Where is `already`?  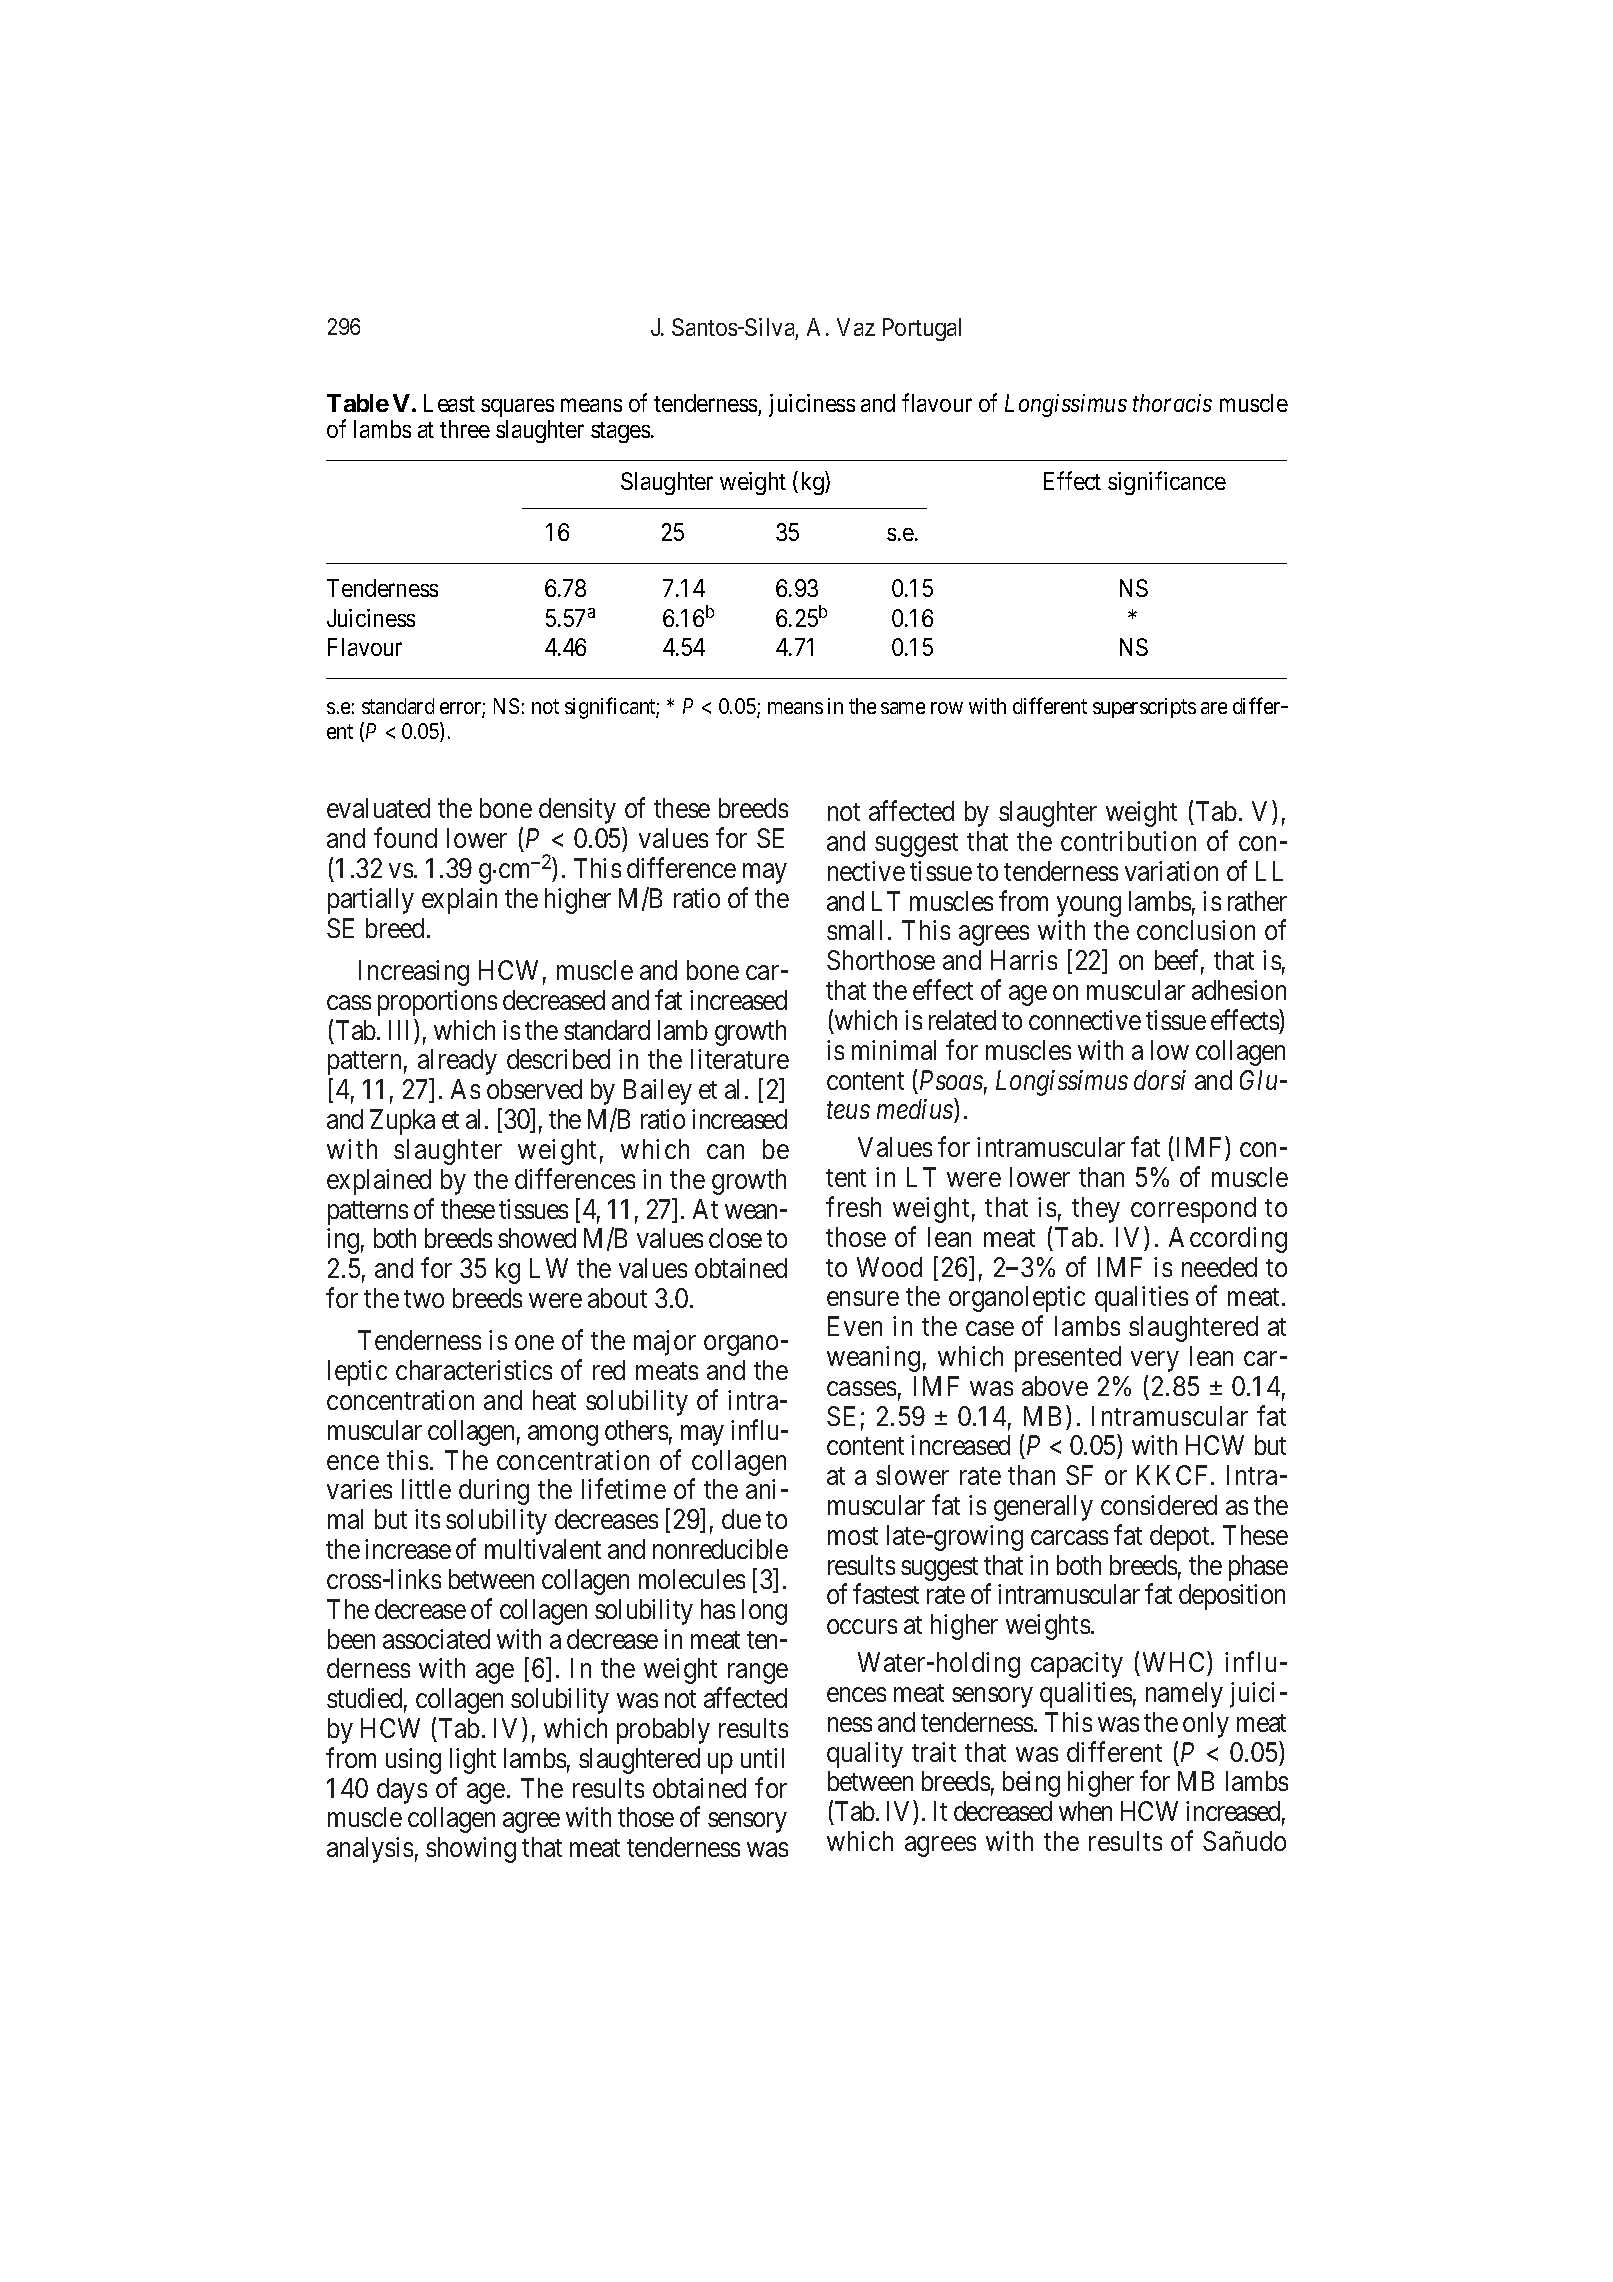 already is located at coordinates (457, 1062).
